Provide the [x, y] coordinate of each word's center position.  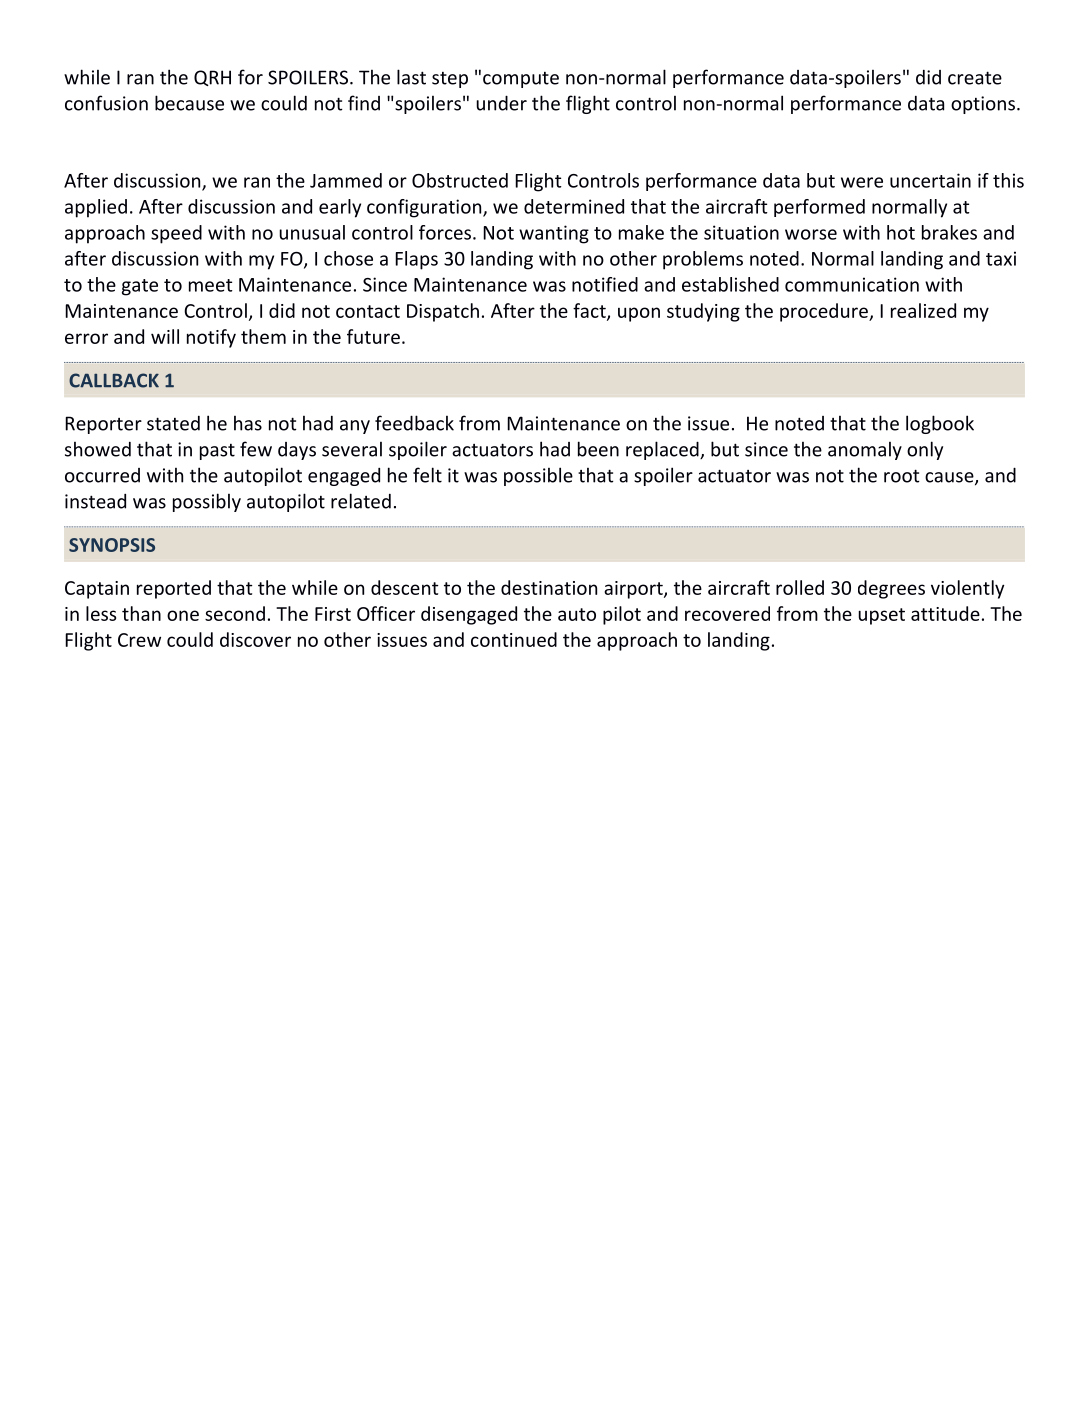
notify [211, 338]
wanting [554, 234]
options [983, 105]
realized [923, 310]
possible [538, 476]
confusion [106, 103]
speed [176, 234]
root [902, 476]
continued [514, 639]
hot [901, 232]
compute [521, 80]
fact [590, 311]
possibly [207, 502]
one [183, 615]
